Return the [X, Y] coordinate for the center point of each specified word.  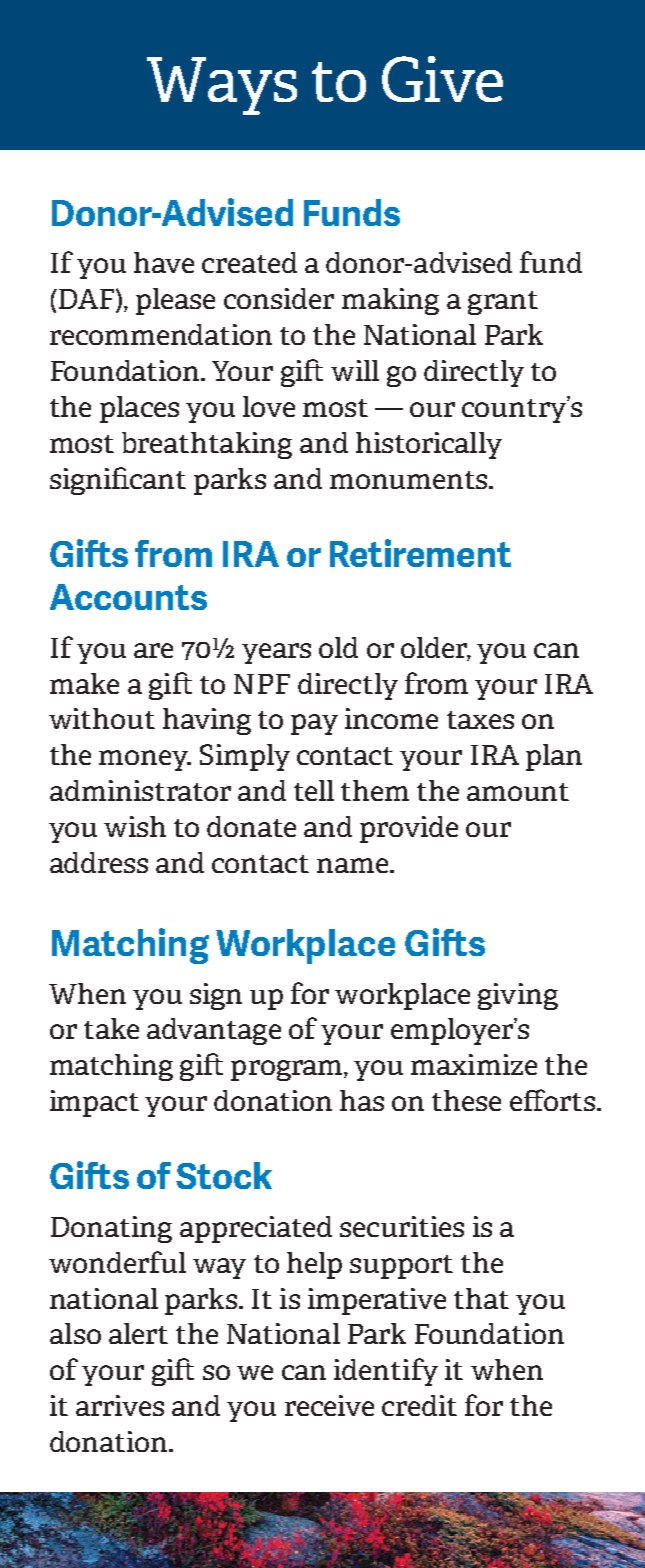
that [481, 1298]
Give [442, 79]
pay [314, 724]
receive [329, 1405]
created [249, 262]
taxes [480, 720]
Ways [222, 86]
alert [138, 1333]
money [145, 760]
